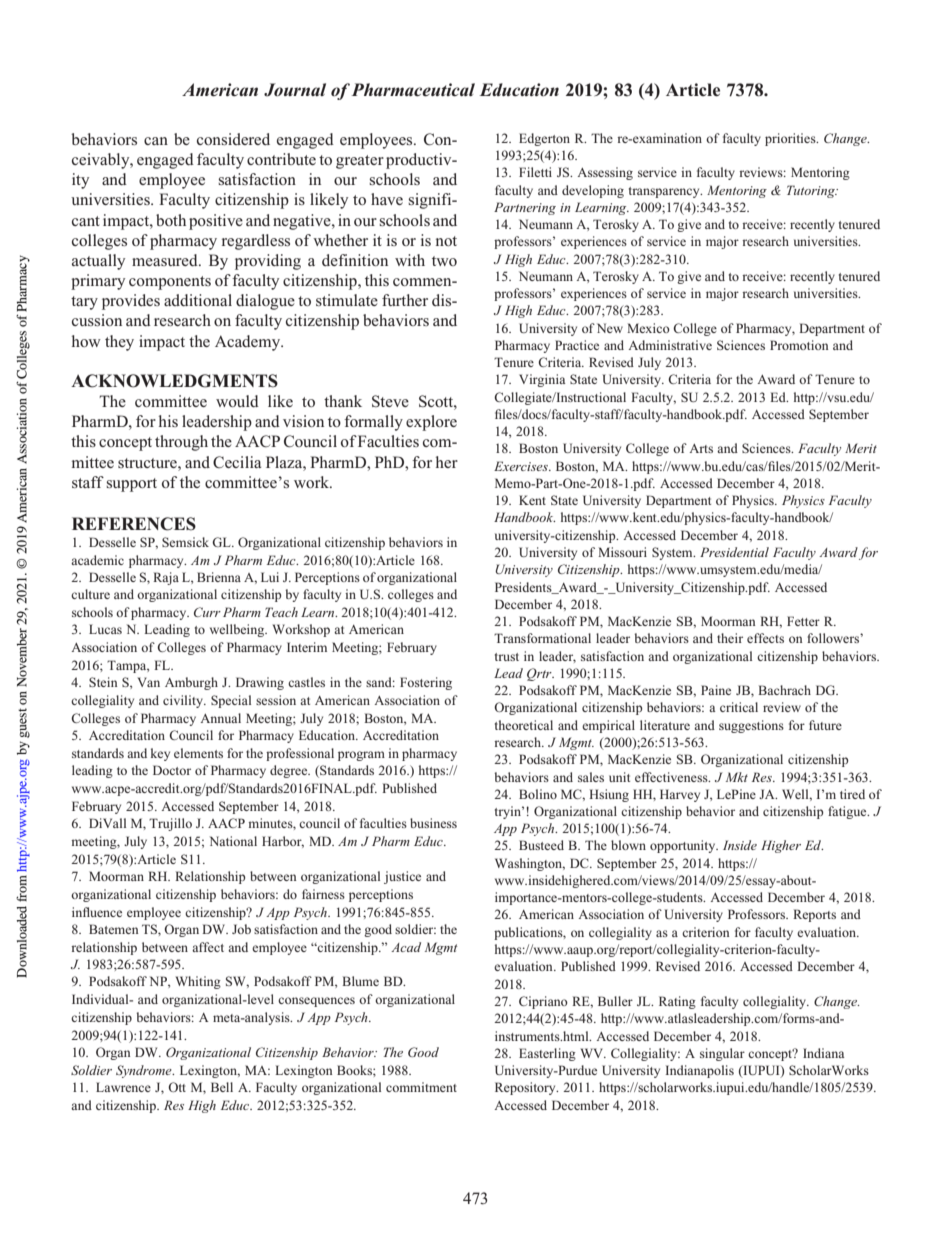  What do you see at coordinates (174, 381) in the image?
I see `ACKNOWLEDGMENTS` at bounding box center [174, 381].
